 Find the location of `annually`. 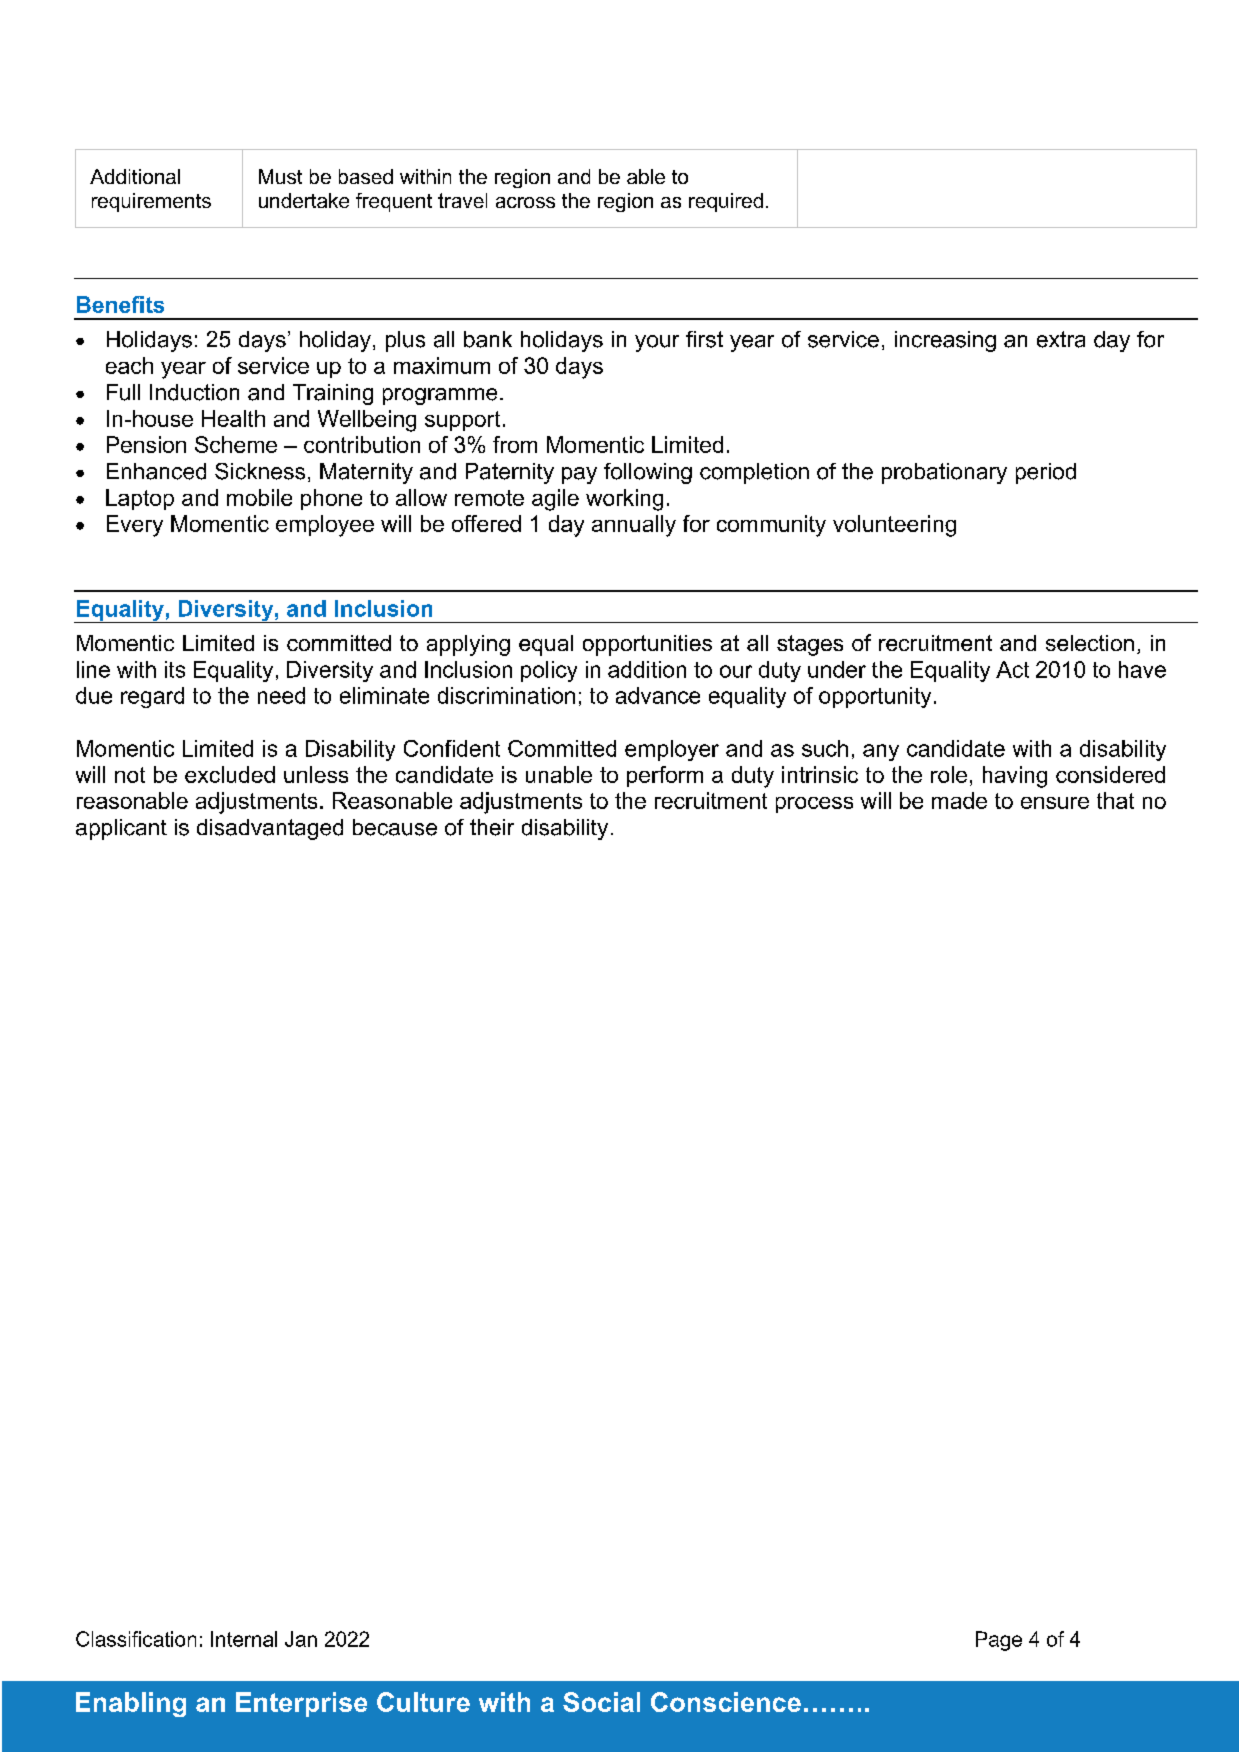

annually is located at coordinates (634, 526).
